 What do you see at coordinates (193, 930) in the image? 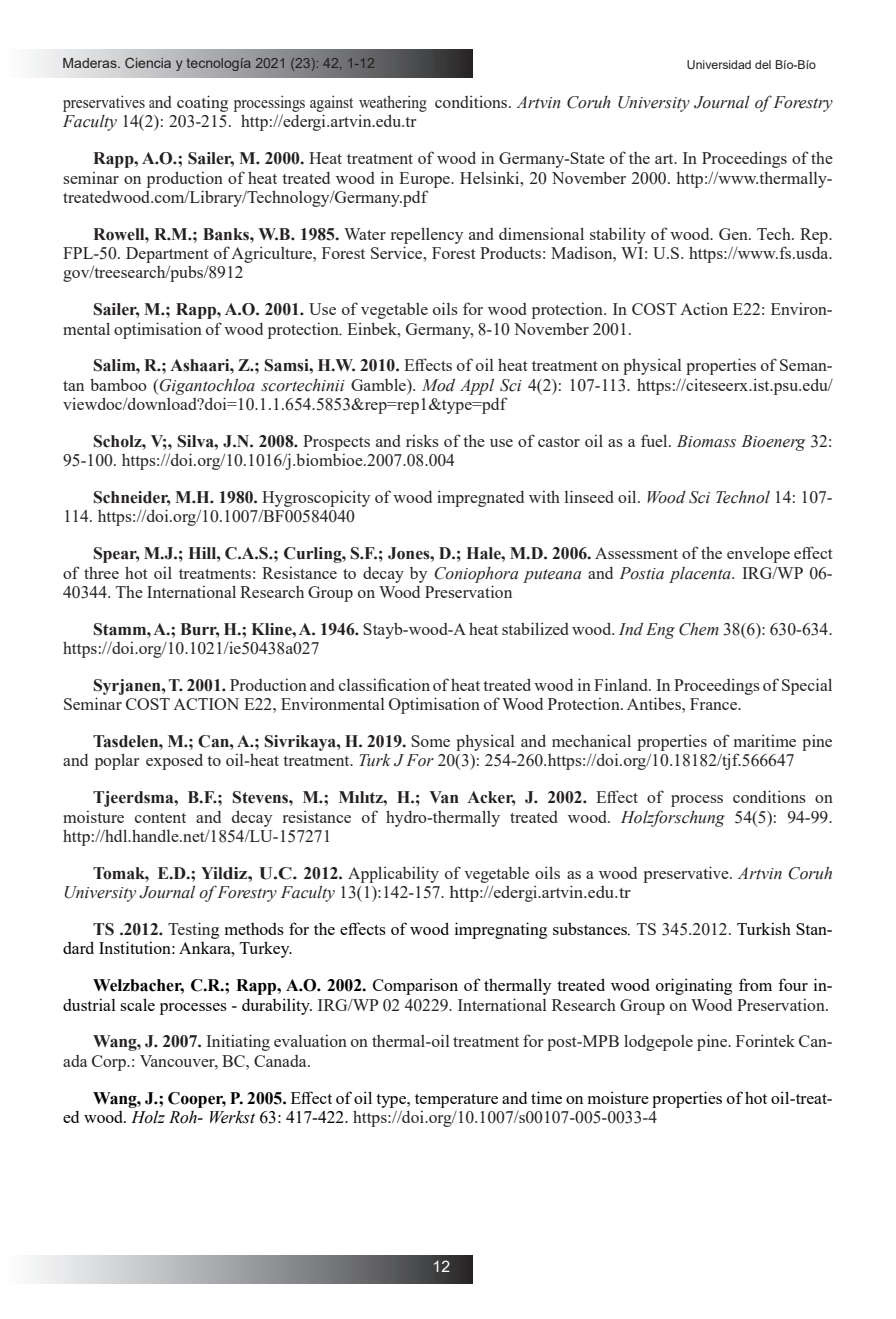
I see `Testing` at bounding box center [193, 930].
